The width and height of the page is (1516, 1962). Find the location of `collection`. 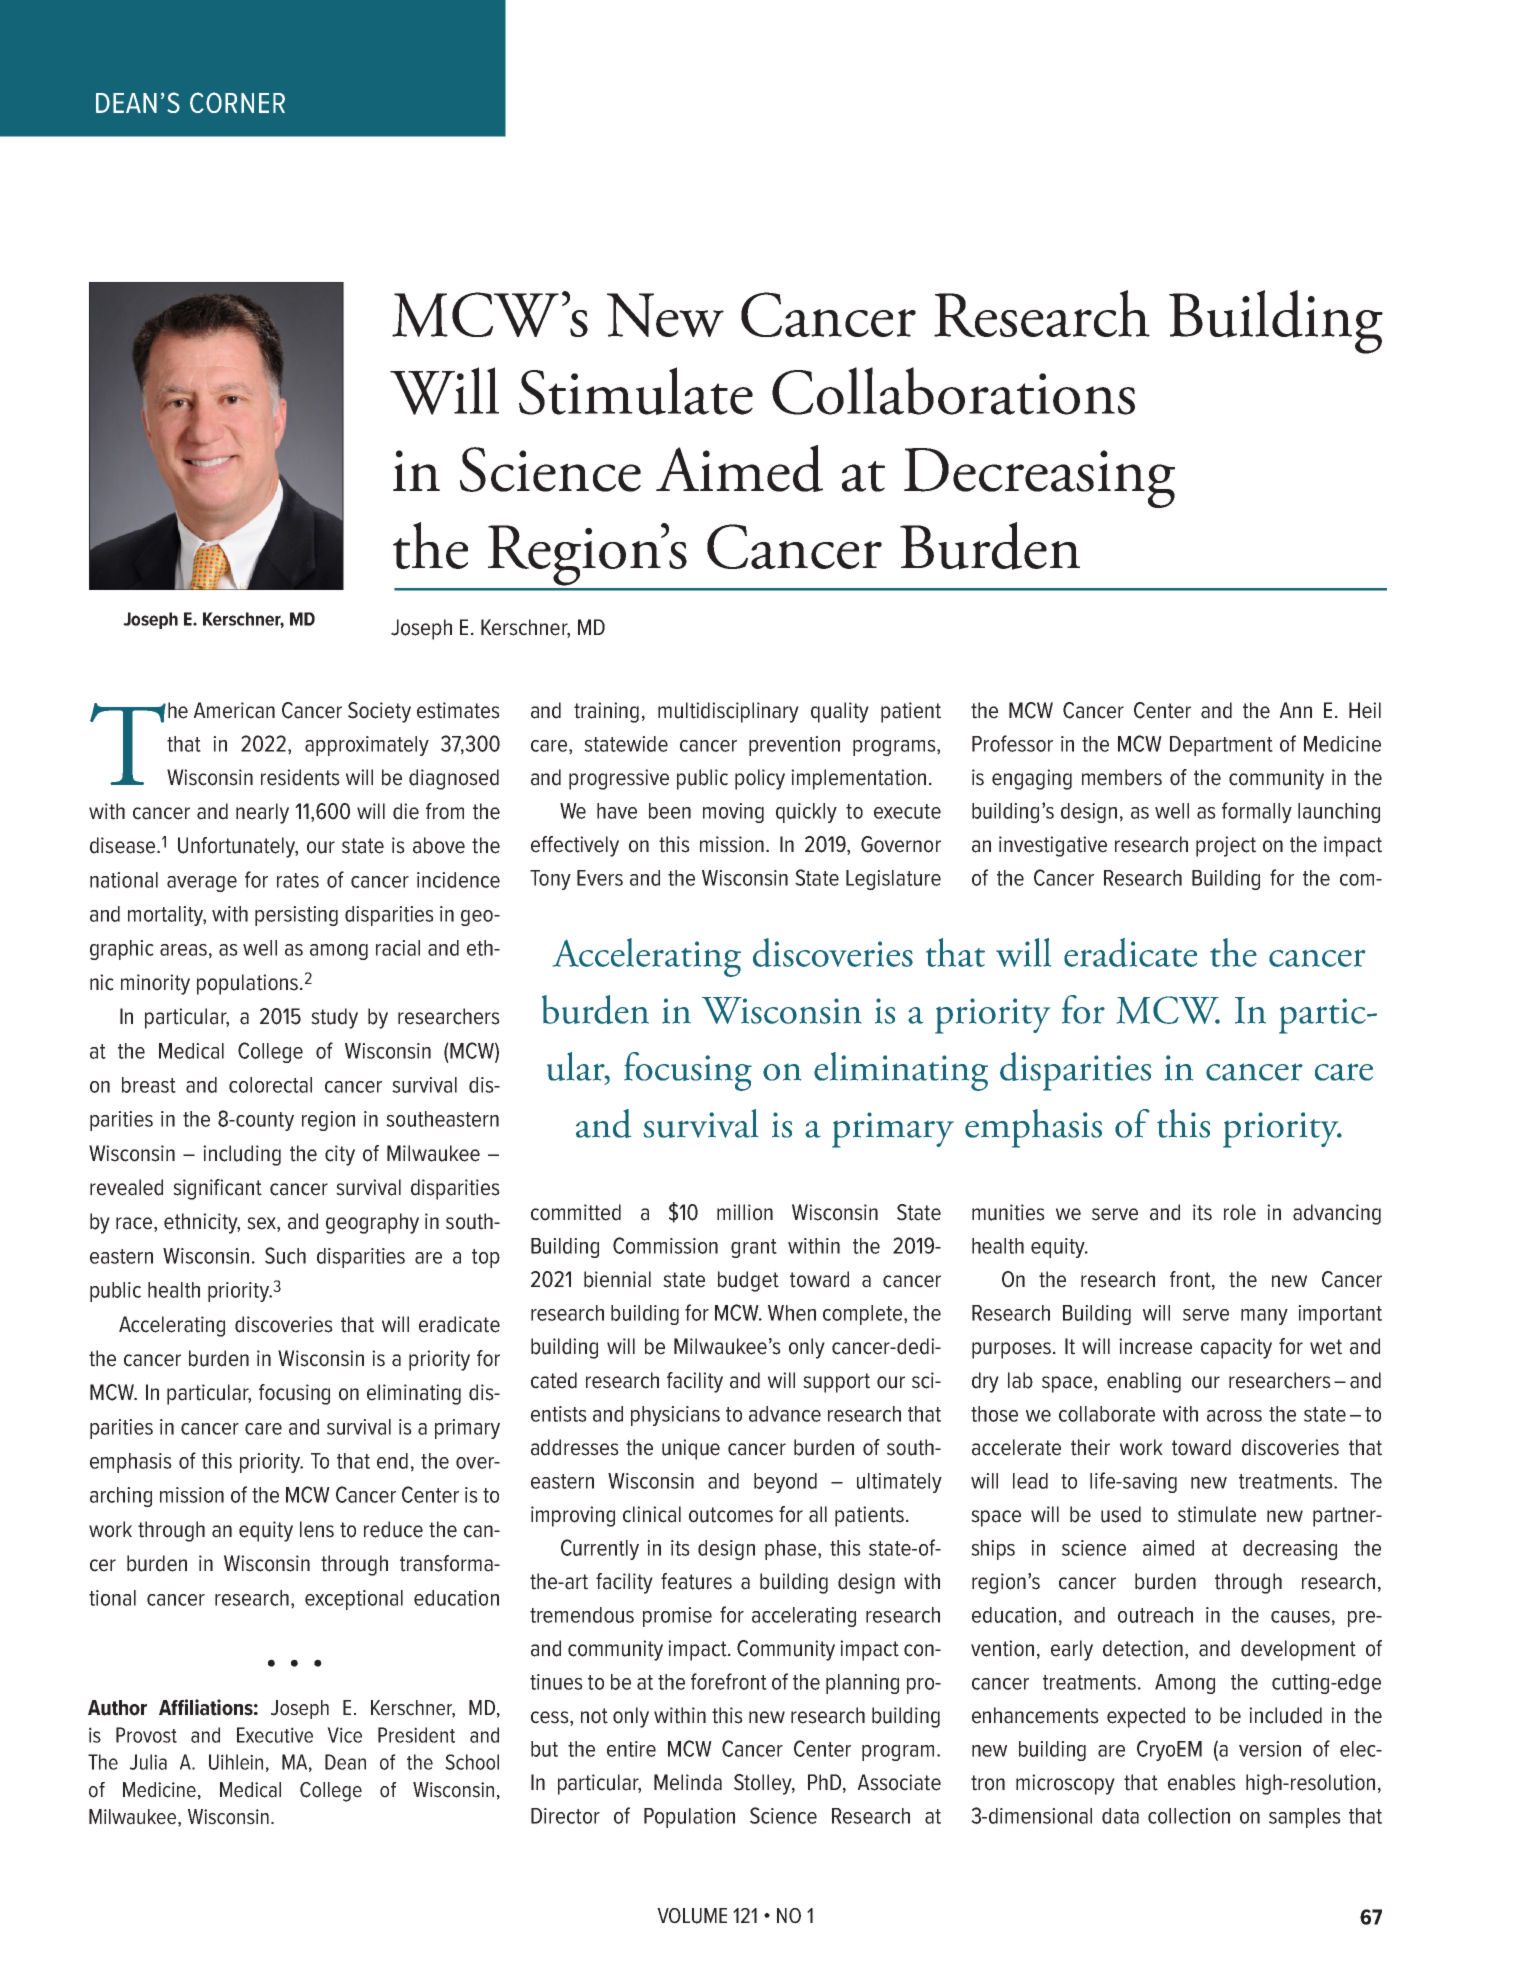

collection is located at coordinates (1189, 1816).
